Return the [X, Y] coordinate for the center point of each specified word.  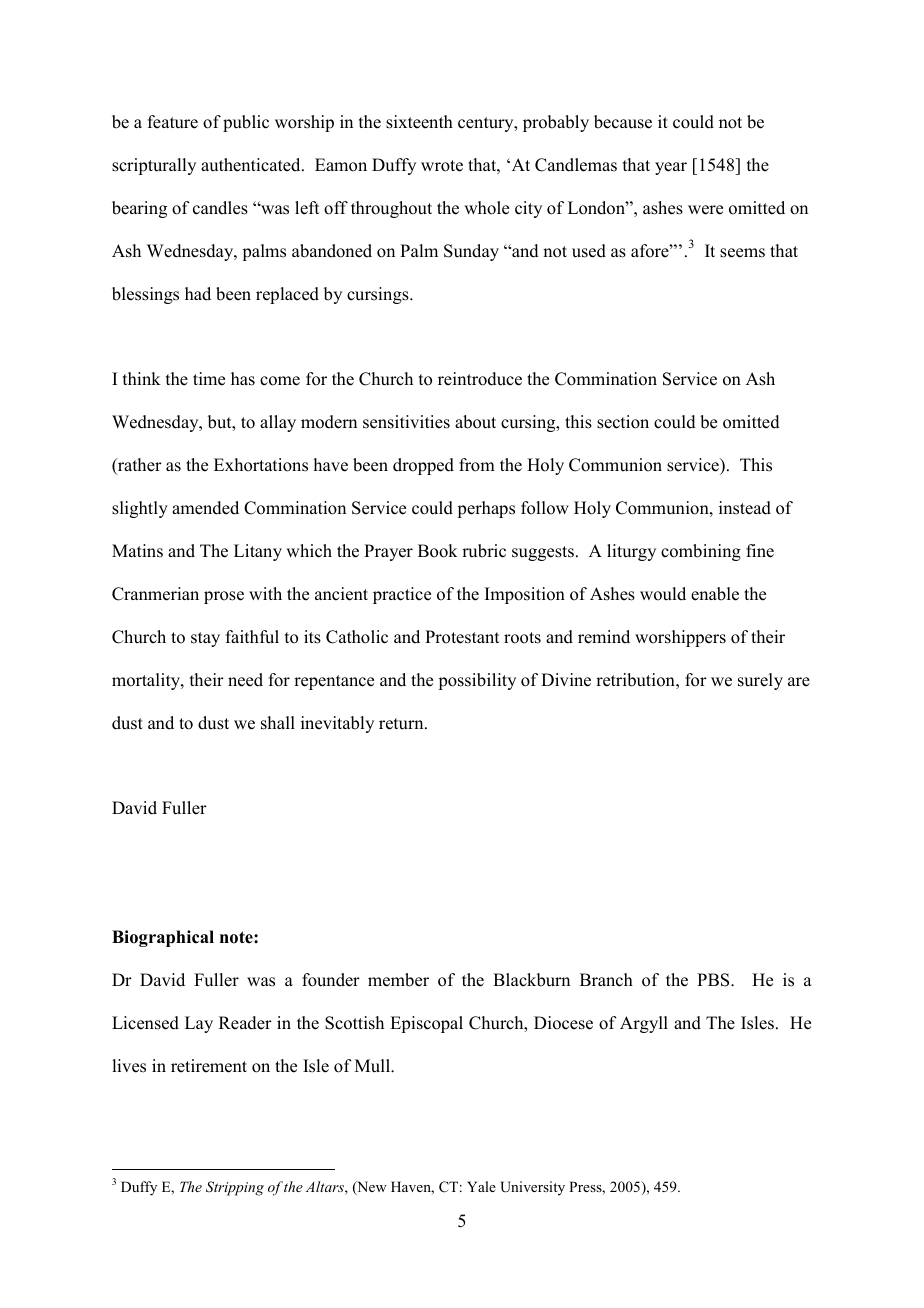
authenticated [252, 165]
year [671, 168]
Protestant [462, 637]
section [623, 422]
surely [760, 681]
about [475, 422]
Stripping [235, 1188]
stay [205, 639]
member [398, 980]
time [209, 379]
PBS [714, 980]
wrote [442, 166]
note [237, 937]
